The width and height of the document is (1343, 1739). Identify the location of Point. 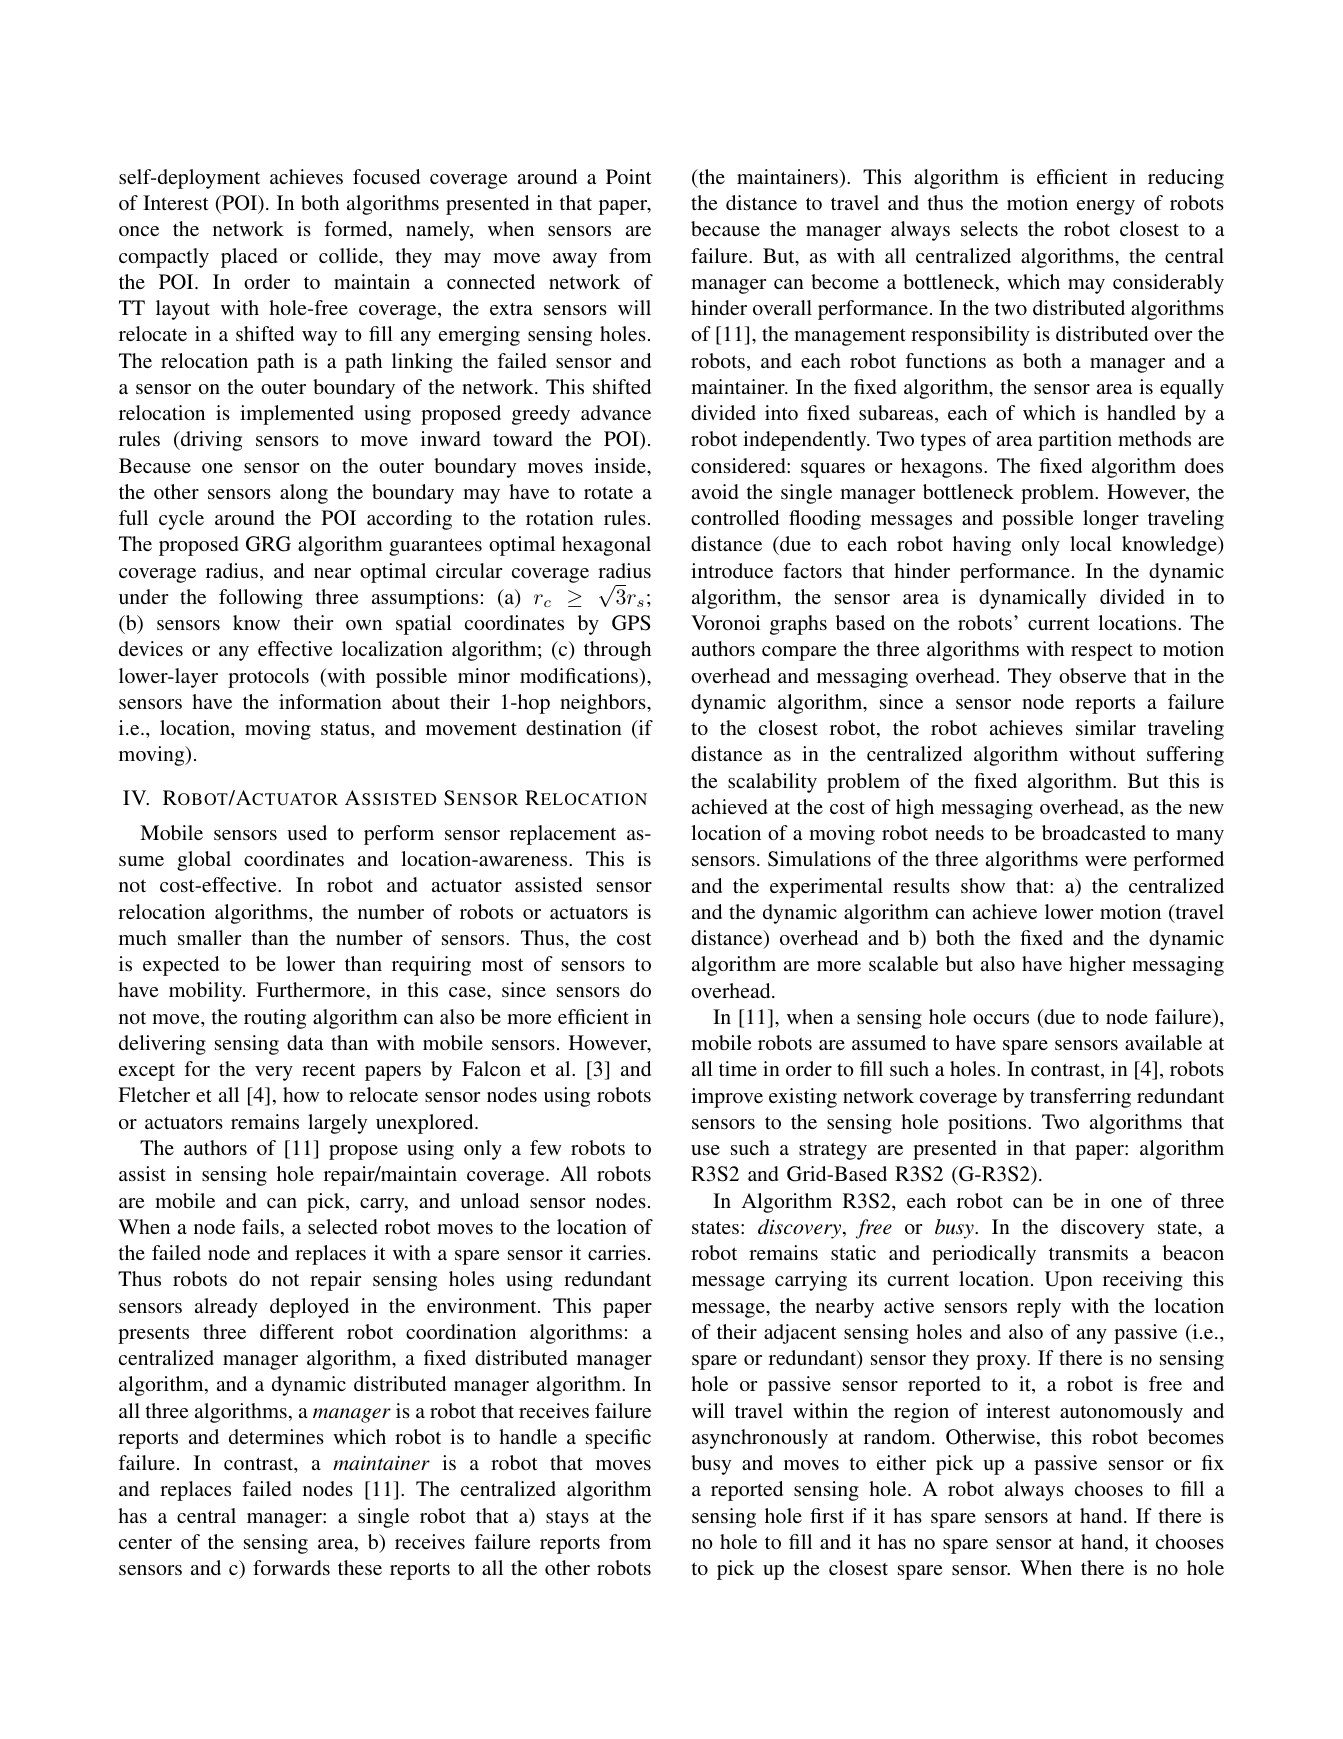
(629, 176).
